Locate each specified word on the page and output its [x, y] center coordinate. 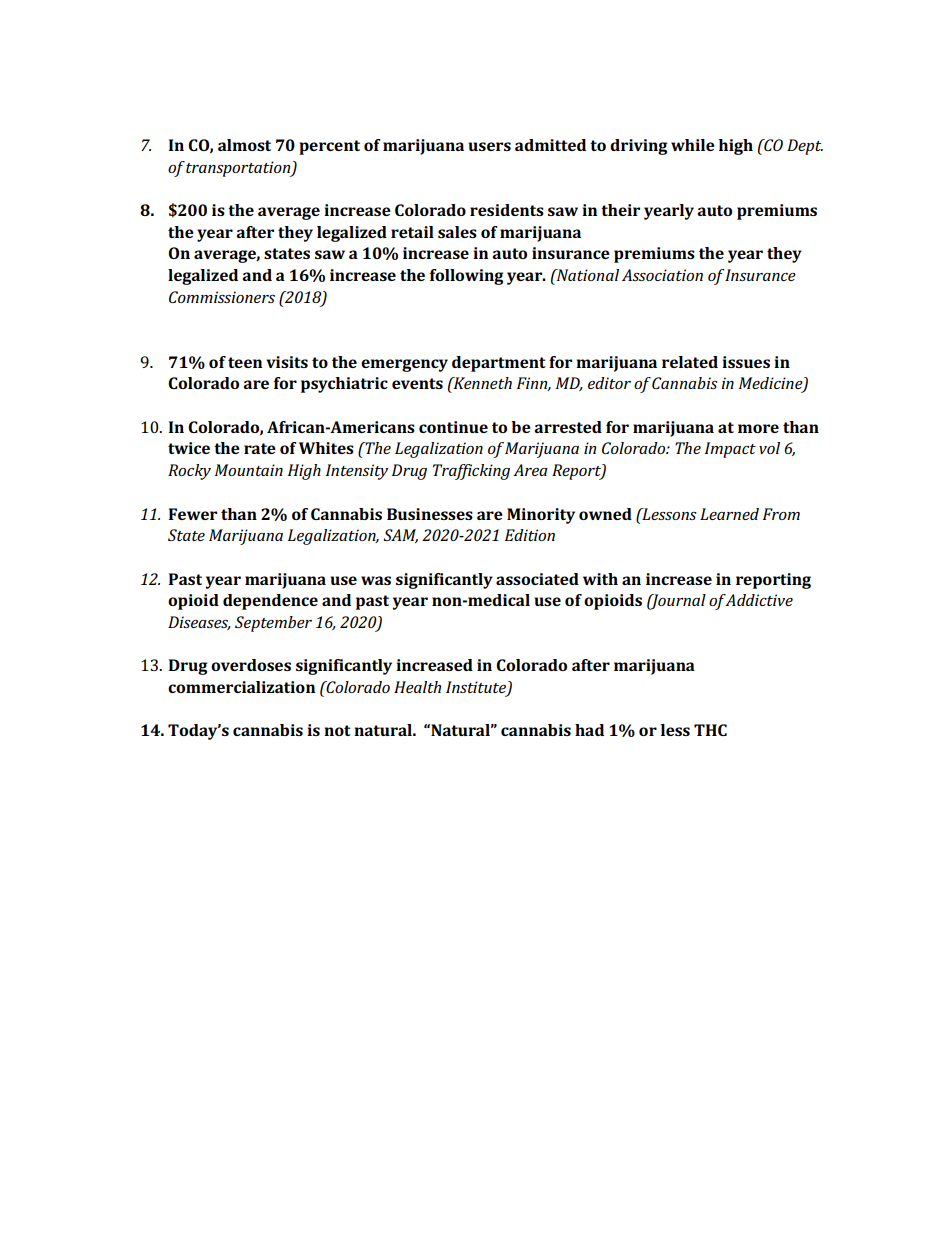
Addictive [759, 600]
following [467, 277]
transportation [239, 169]
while [693, 145]
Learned [729, 514]
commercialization [241, 687]
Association [662, 275]
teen [245, 362]
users [489, 146]
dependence [270, 602]
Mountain [249, 470]
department [499, 364]
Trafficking [471, 472]
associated [537, 579]
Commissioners [222, 297]
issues [746, 362]
